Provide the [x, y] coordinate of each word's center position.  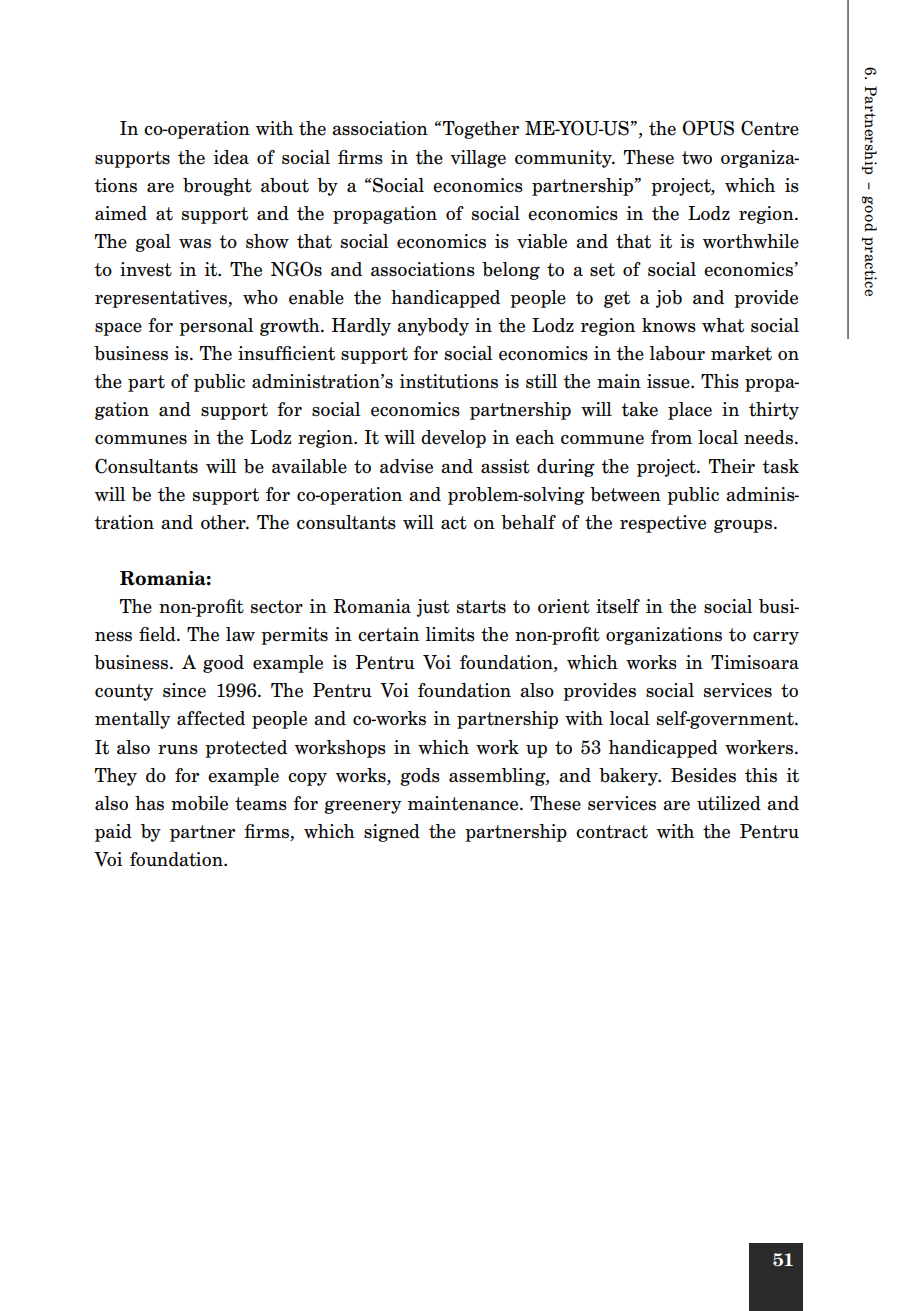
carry [776, 638]
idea [231, 157]
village [478, 159]
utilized [729, 803]
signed [392, 833]
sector [277, 607]
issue [669, 381]
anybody [433, 327]
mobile [199, 803]
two [697, 158]
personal [216, 327]
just [433, 608]
